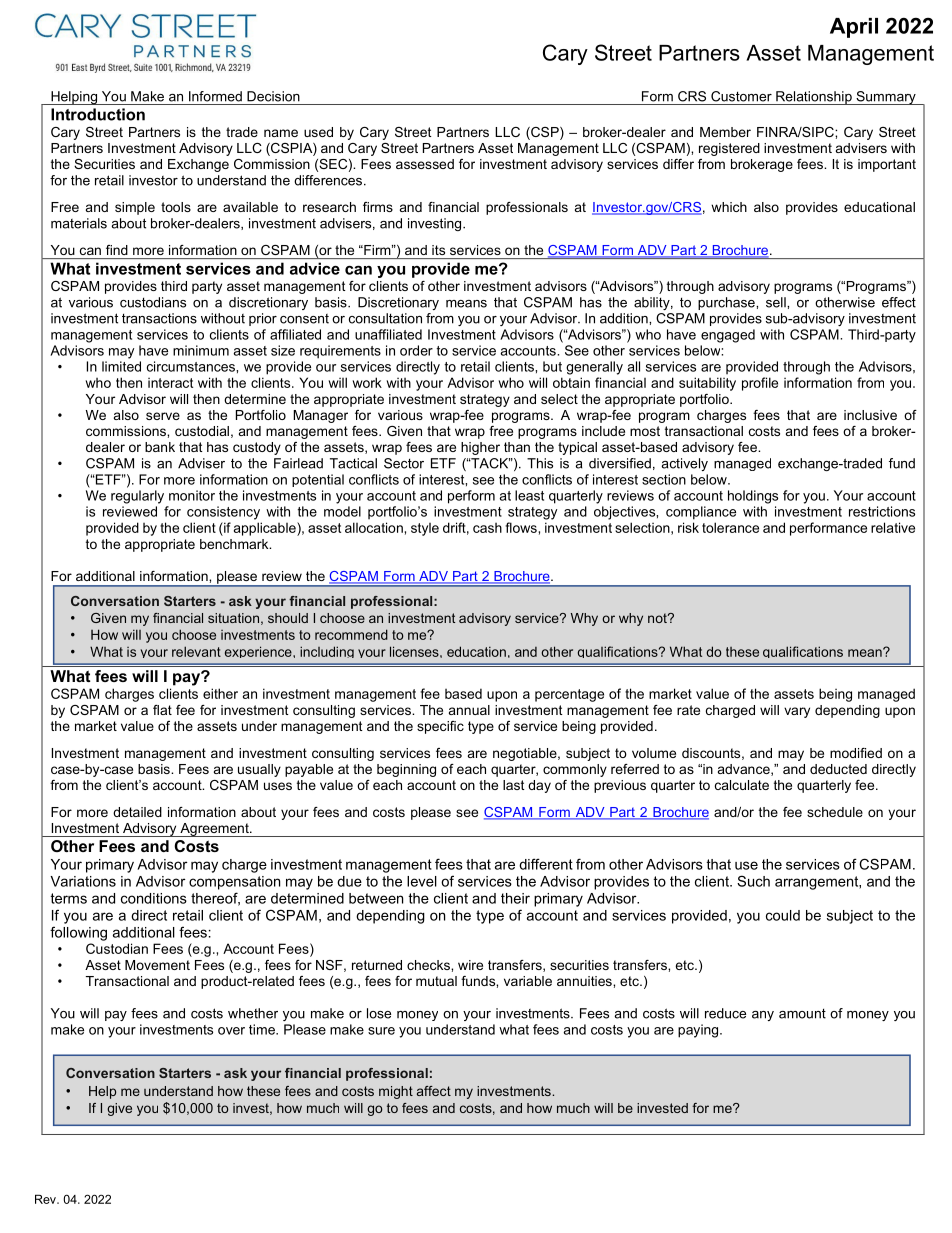 The height and width of the page is (1233, 952). I want to click on tolerance, so click(730, 527).
